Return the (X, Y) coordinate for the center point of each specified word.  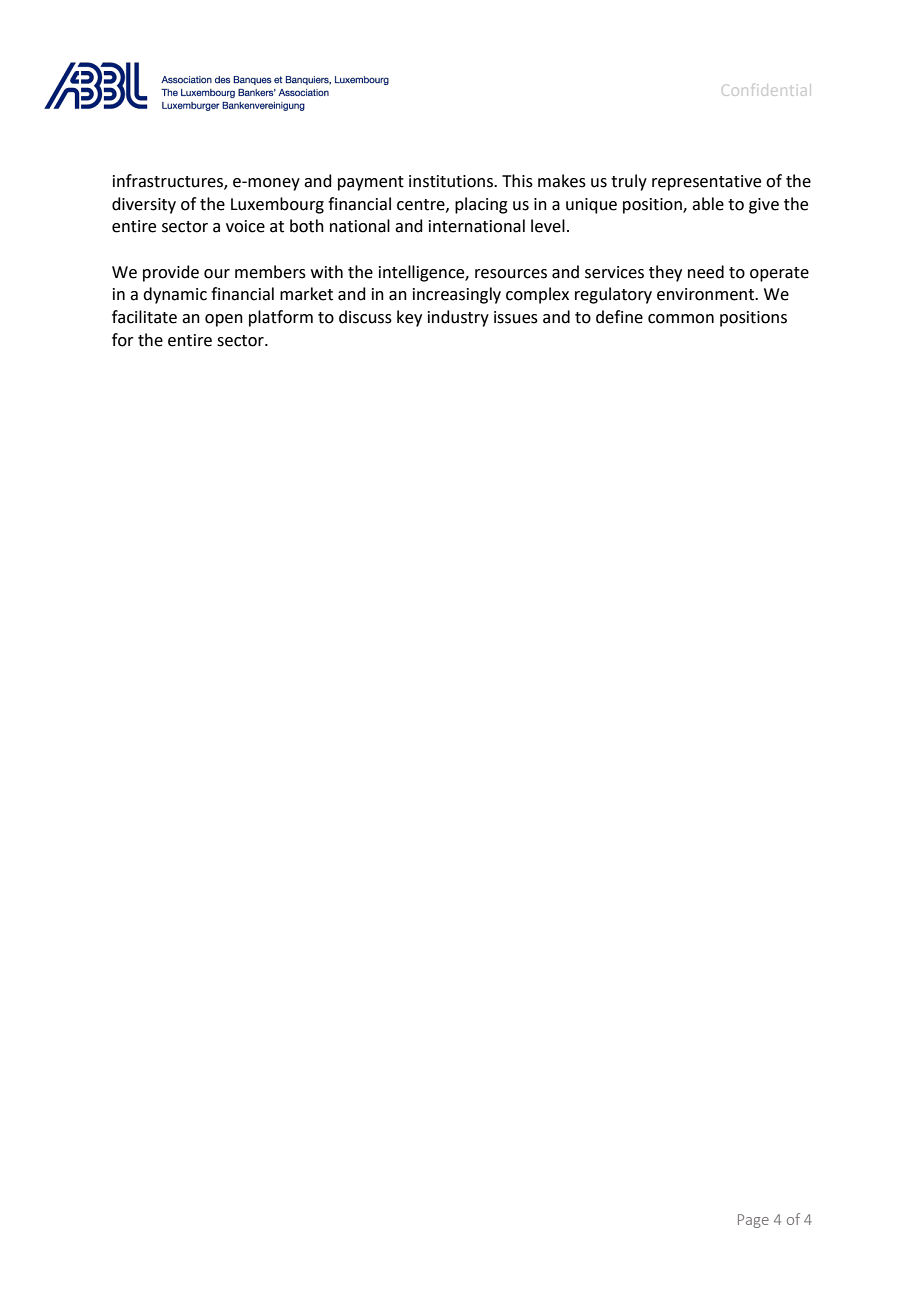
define (619, 317)
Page (753, 1221)
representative (706, 183)
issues (516, 317)
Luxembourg (277, 205)
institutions (452, 181)
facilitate (144, 317)
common (681, 319)
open (224, 320)
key (409, 318)
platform (281, 318)
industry (458, 318)
